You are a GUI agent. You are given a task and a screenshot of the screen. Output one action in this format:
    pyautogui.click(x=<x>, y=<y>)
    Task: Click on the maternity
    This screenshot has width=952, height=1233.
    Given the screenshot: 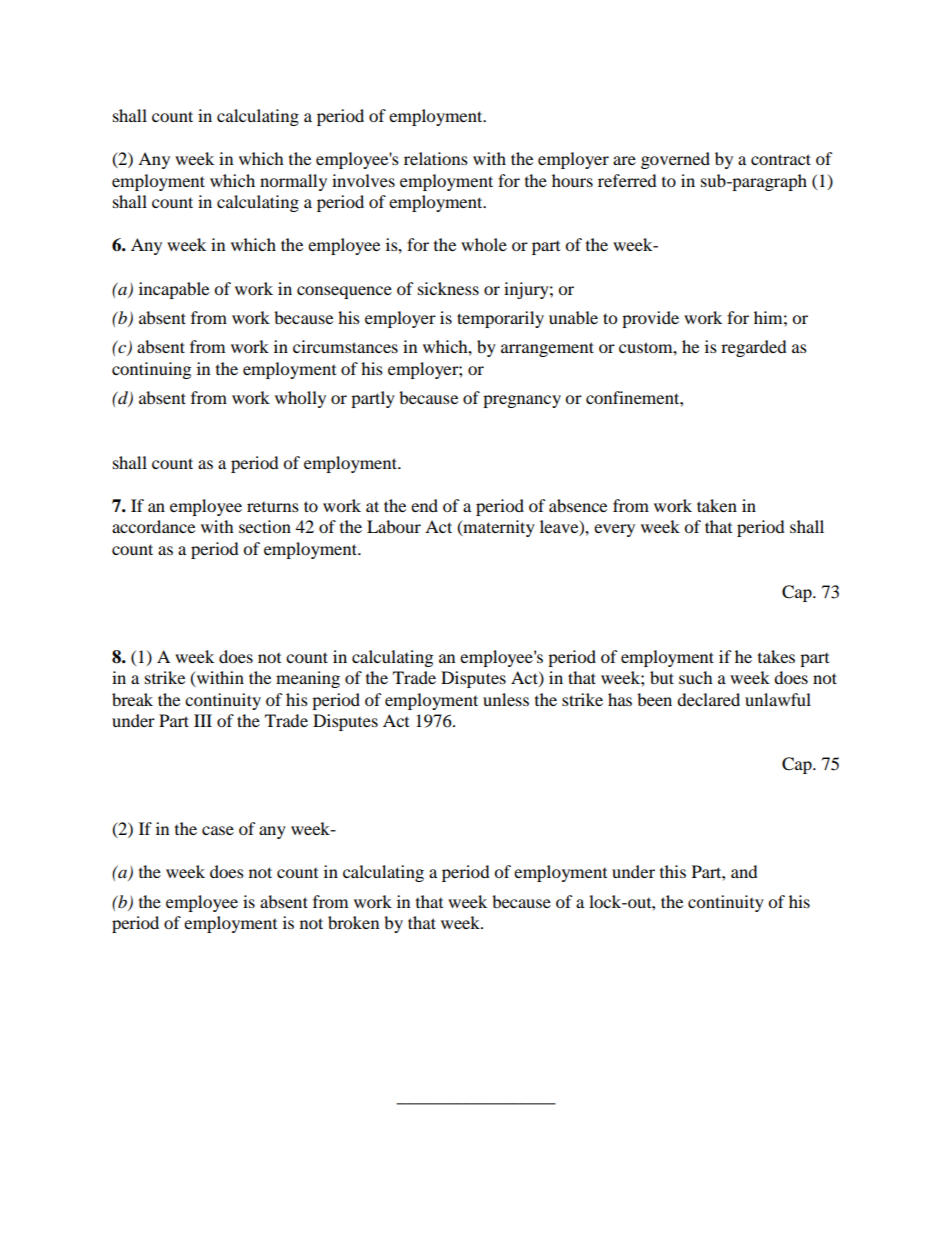 What is the action you would take?
    pyautogui.click(x=498, y=528)
